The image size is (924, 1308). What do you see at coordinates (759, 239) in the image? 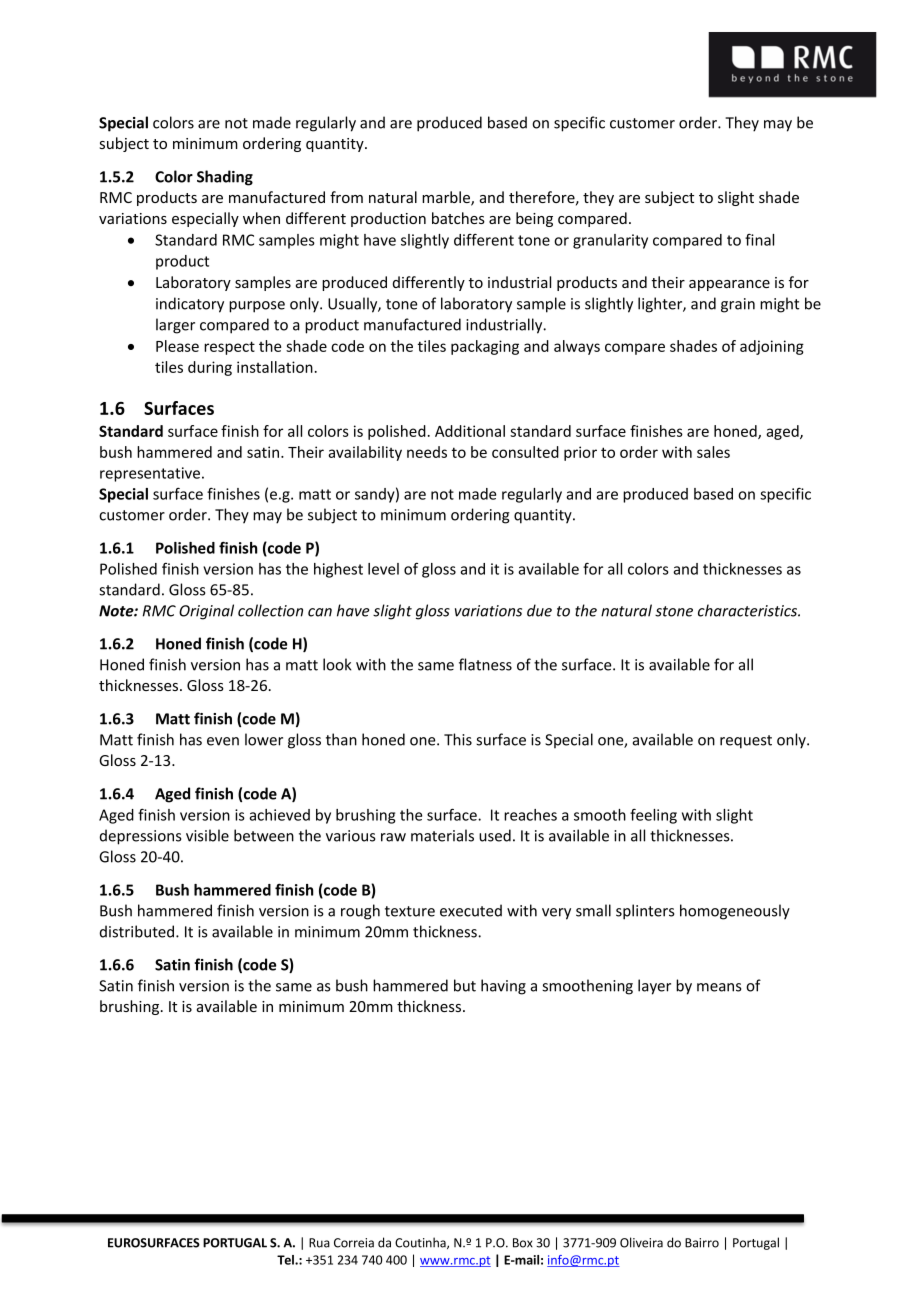
I see `final` at bounding box center [759, 239].
